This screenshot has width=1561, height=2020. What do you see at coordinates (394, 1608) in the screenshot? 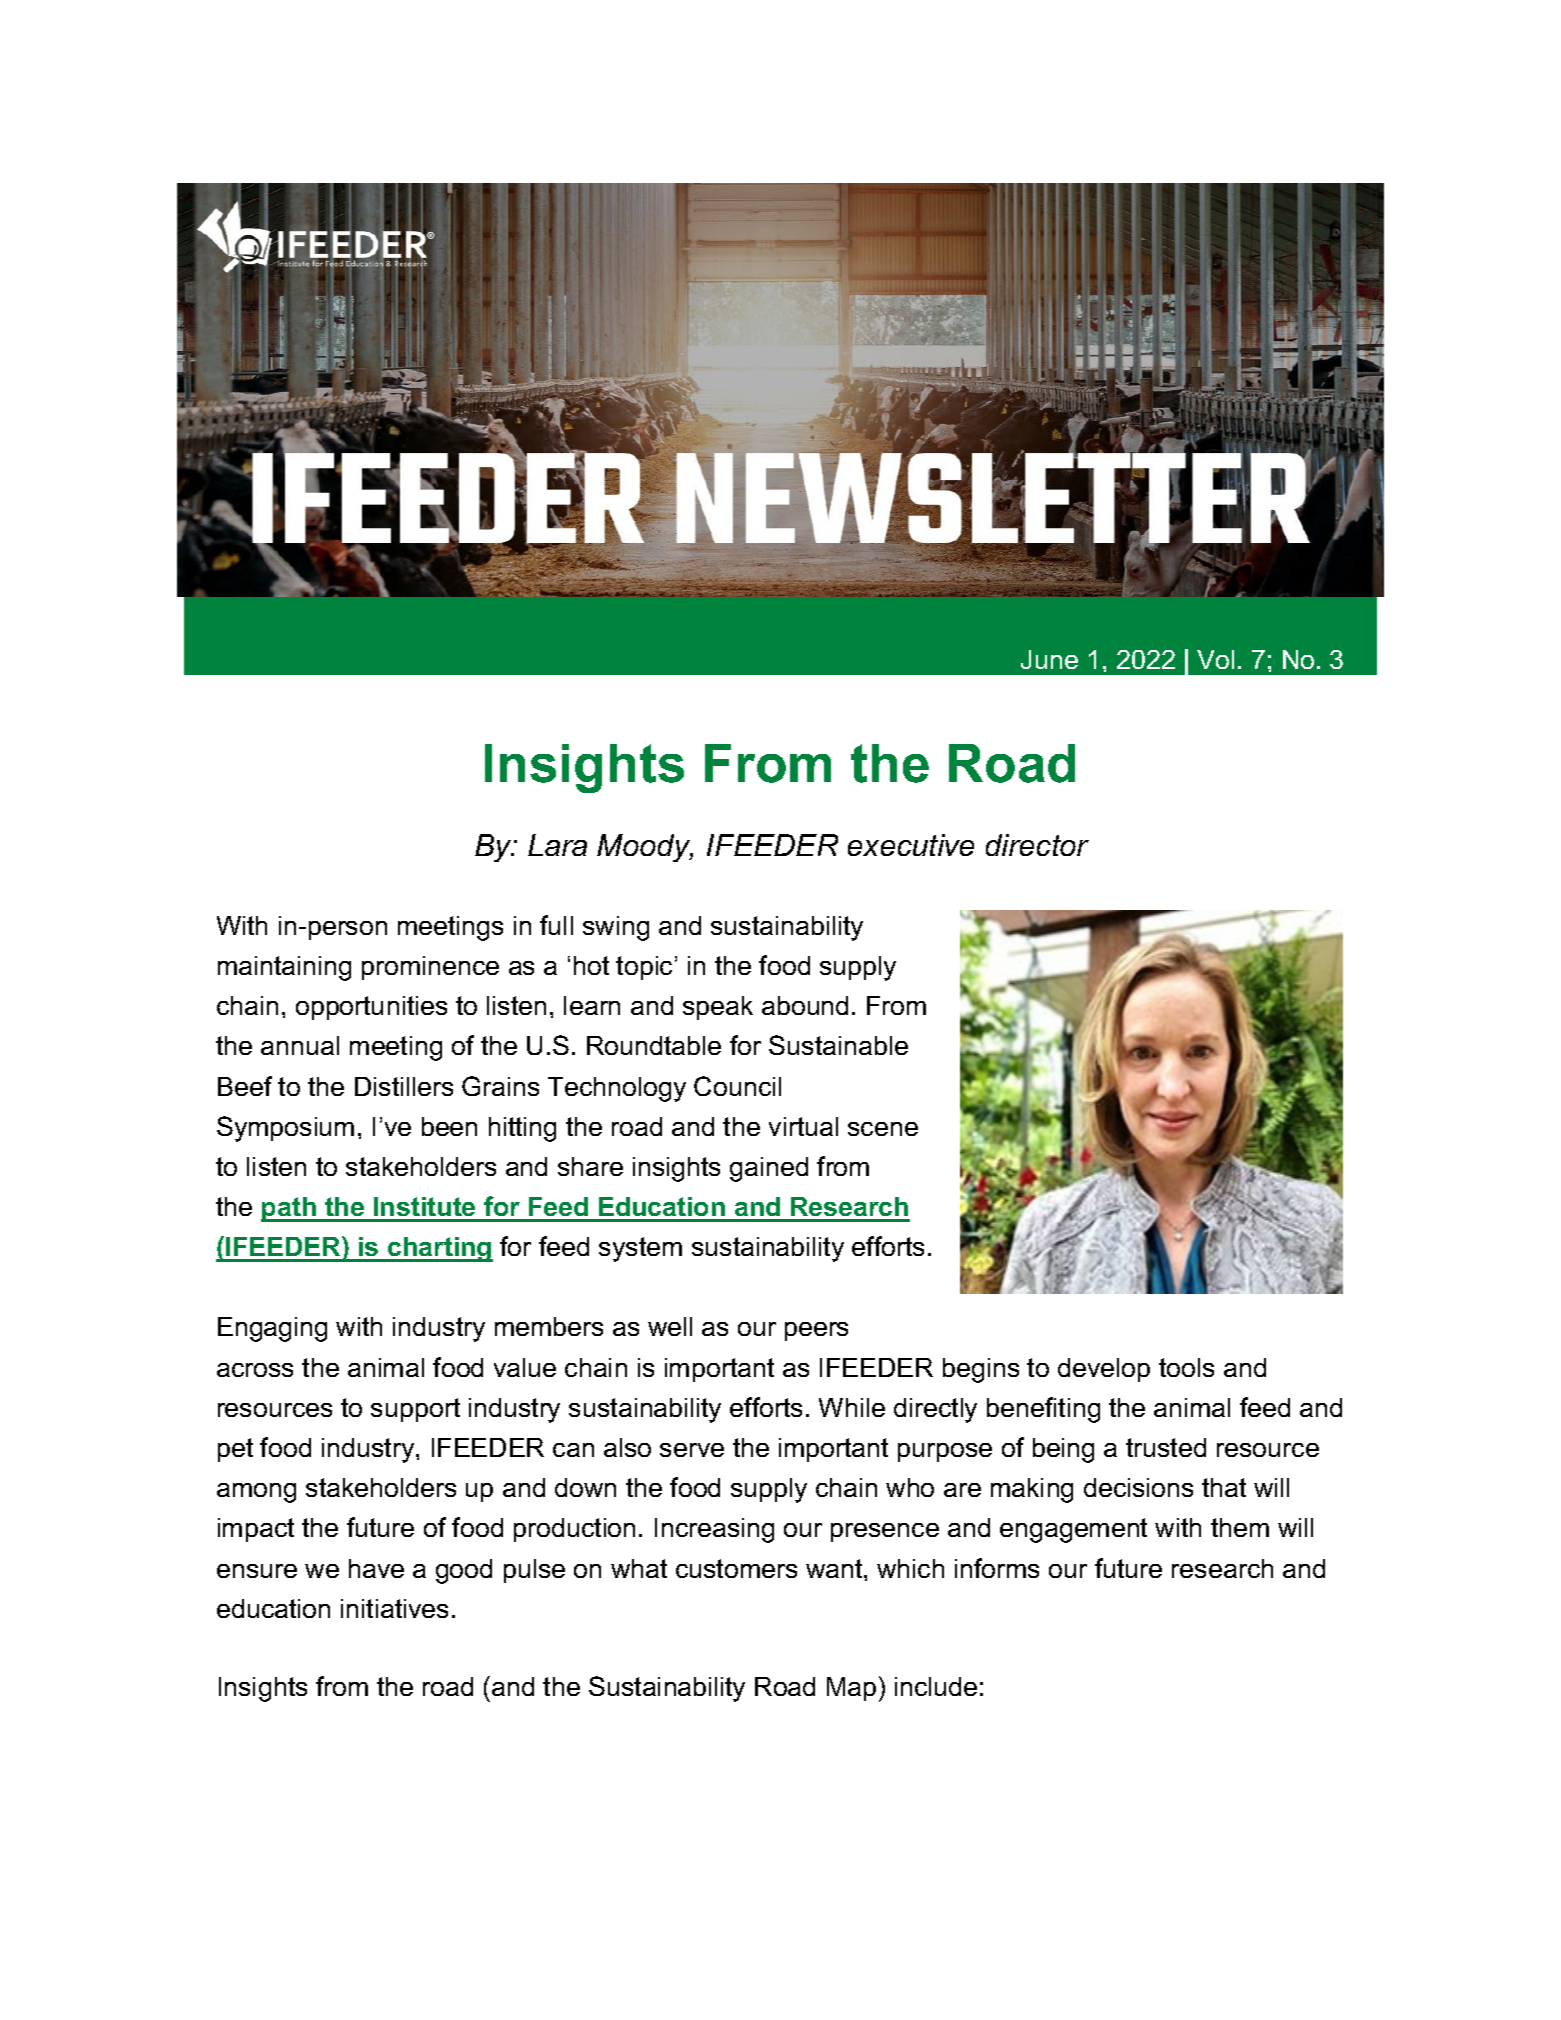
I see `initiatives` at bounding box center [394, 1608].
